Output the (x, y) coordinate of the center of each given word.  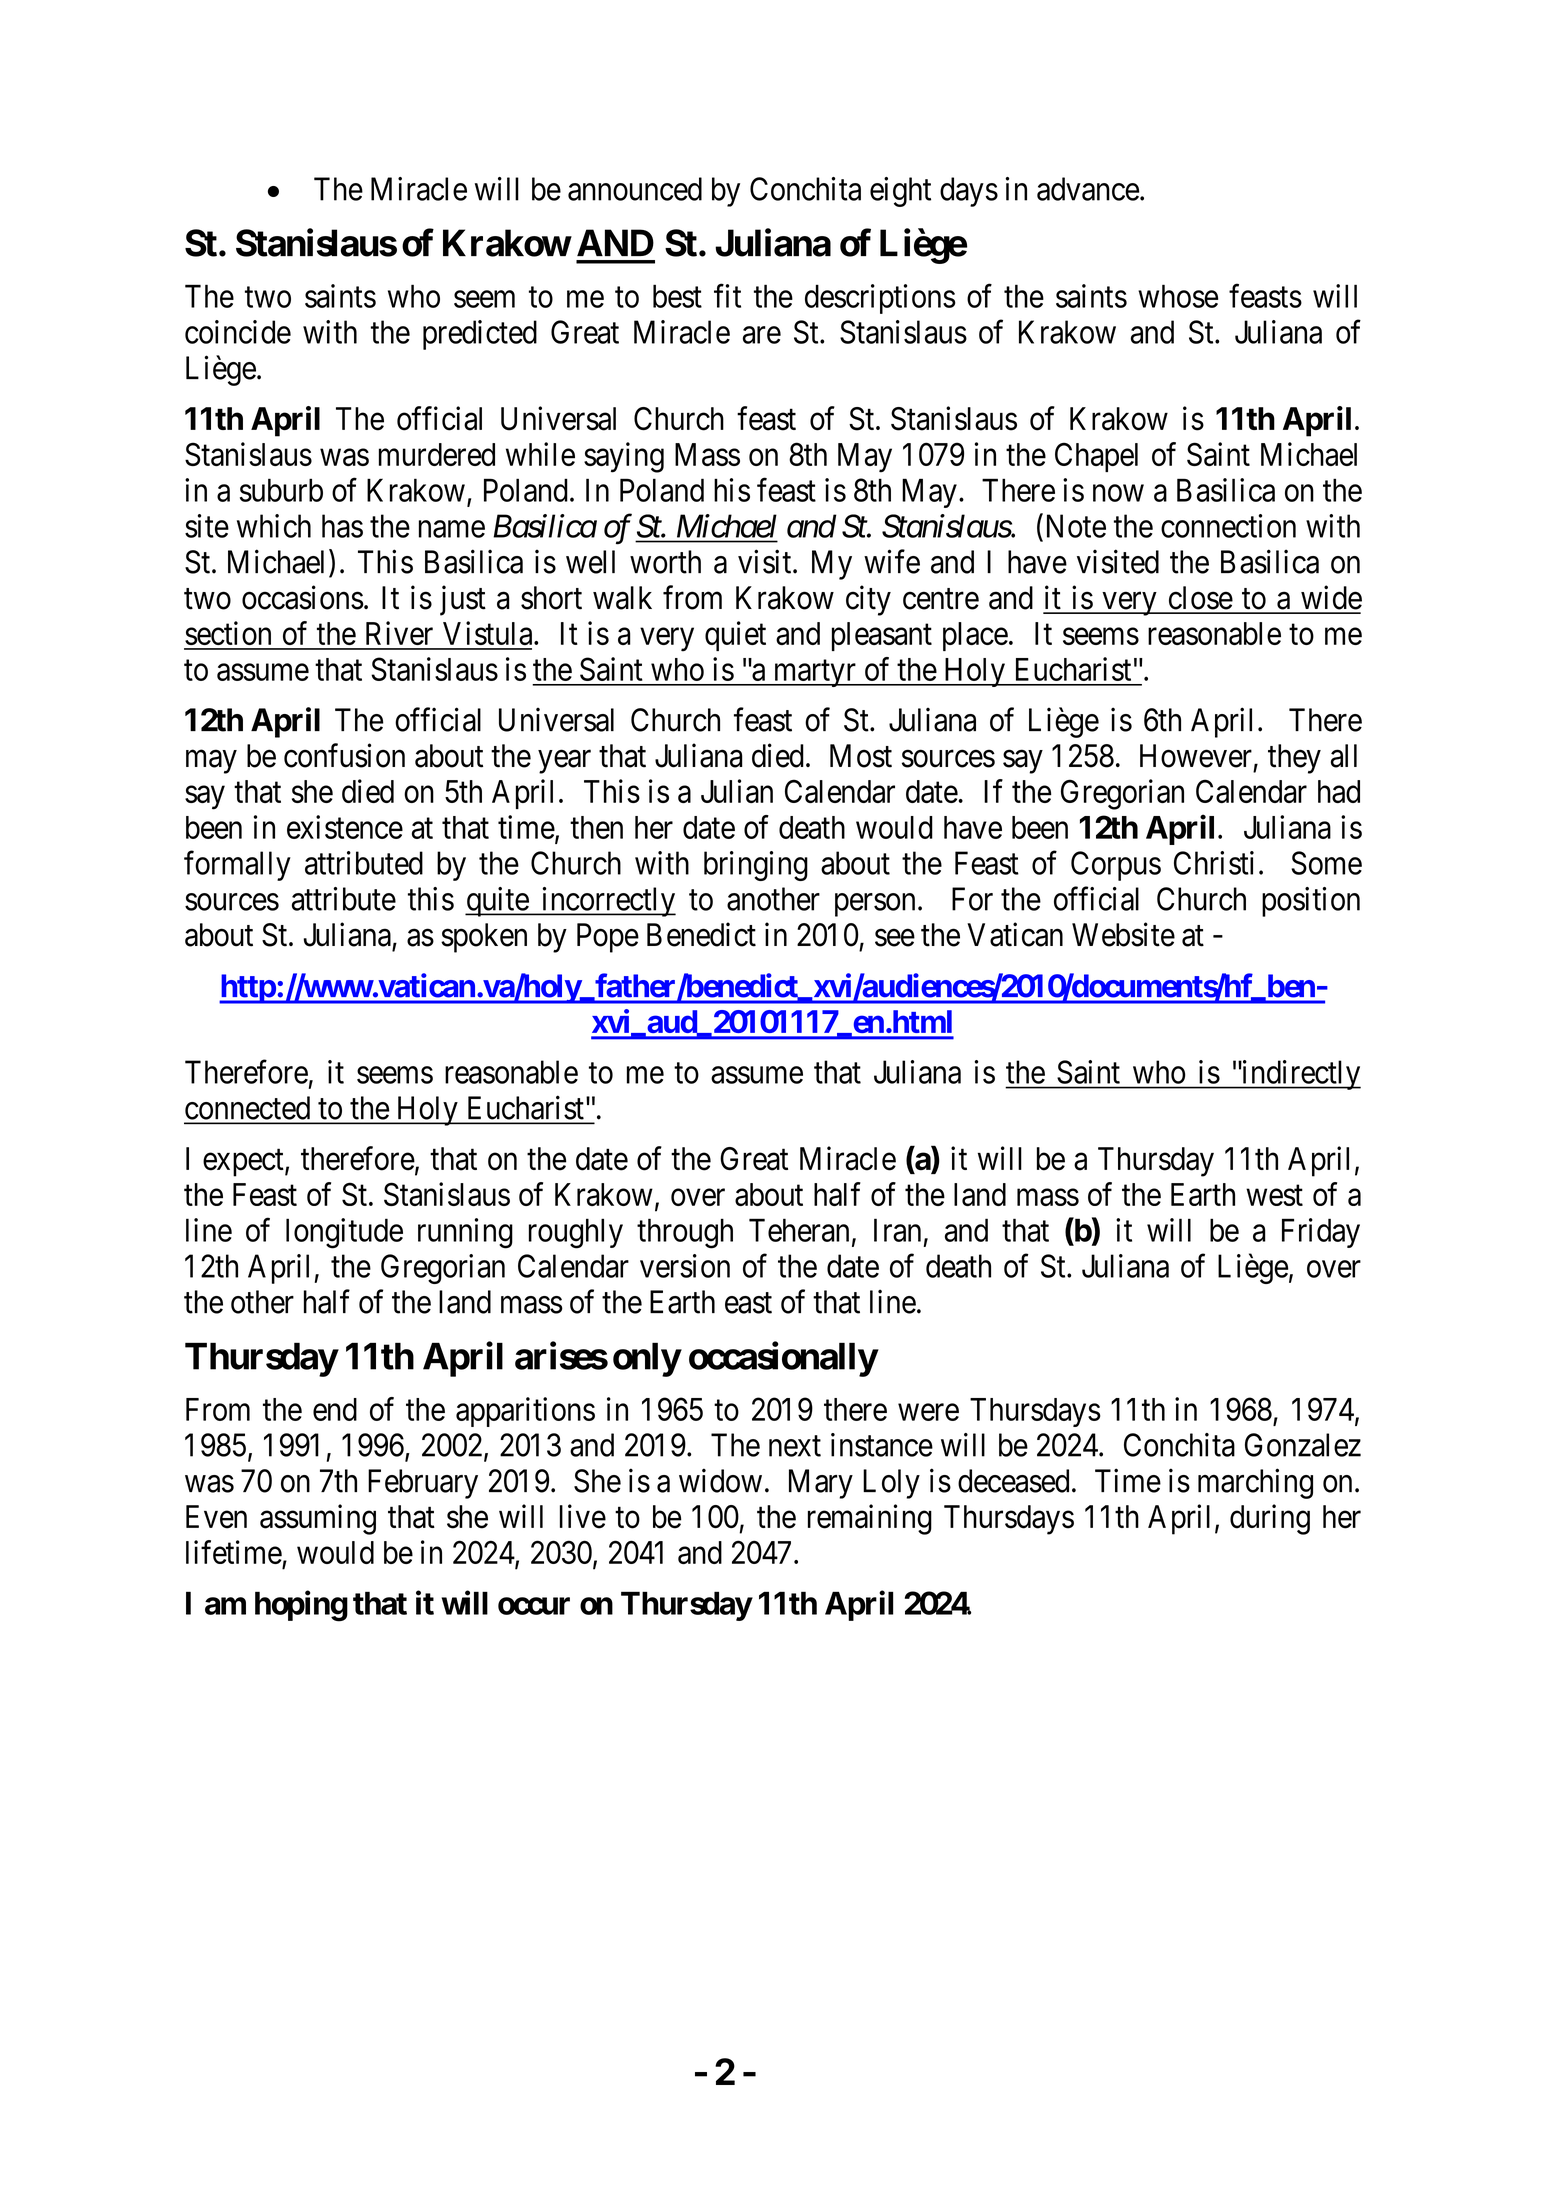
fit (727, 296)
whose (1178, 296)
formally (237, 866)
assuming (318, 1519)
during (1270, 1519)
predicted (480, 335)
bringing (756, 866)
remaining (870, 1519)
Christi (1214, 863)
